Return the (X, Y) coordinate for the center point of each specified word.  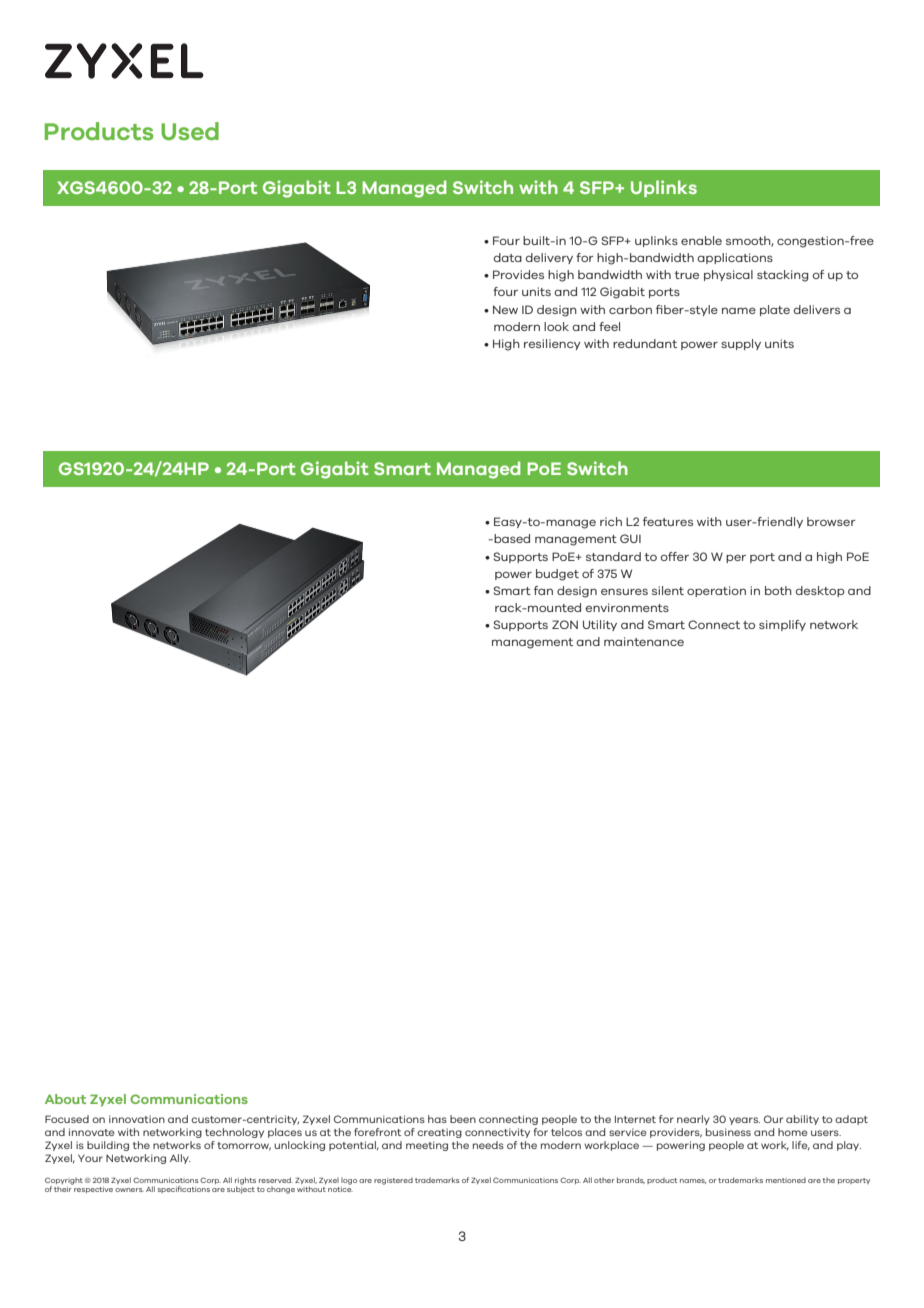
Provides (518, 274)
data (508, 257)
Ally (180, 1159)
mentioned (786, 1180)
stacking (783, 276)
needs (488, 1145)
